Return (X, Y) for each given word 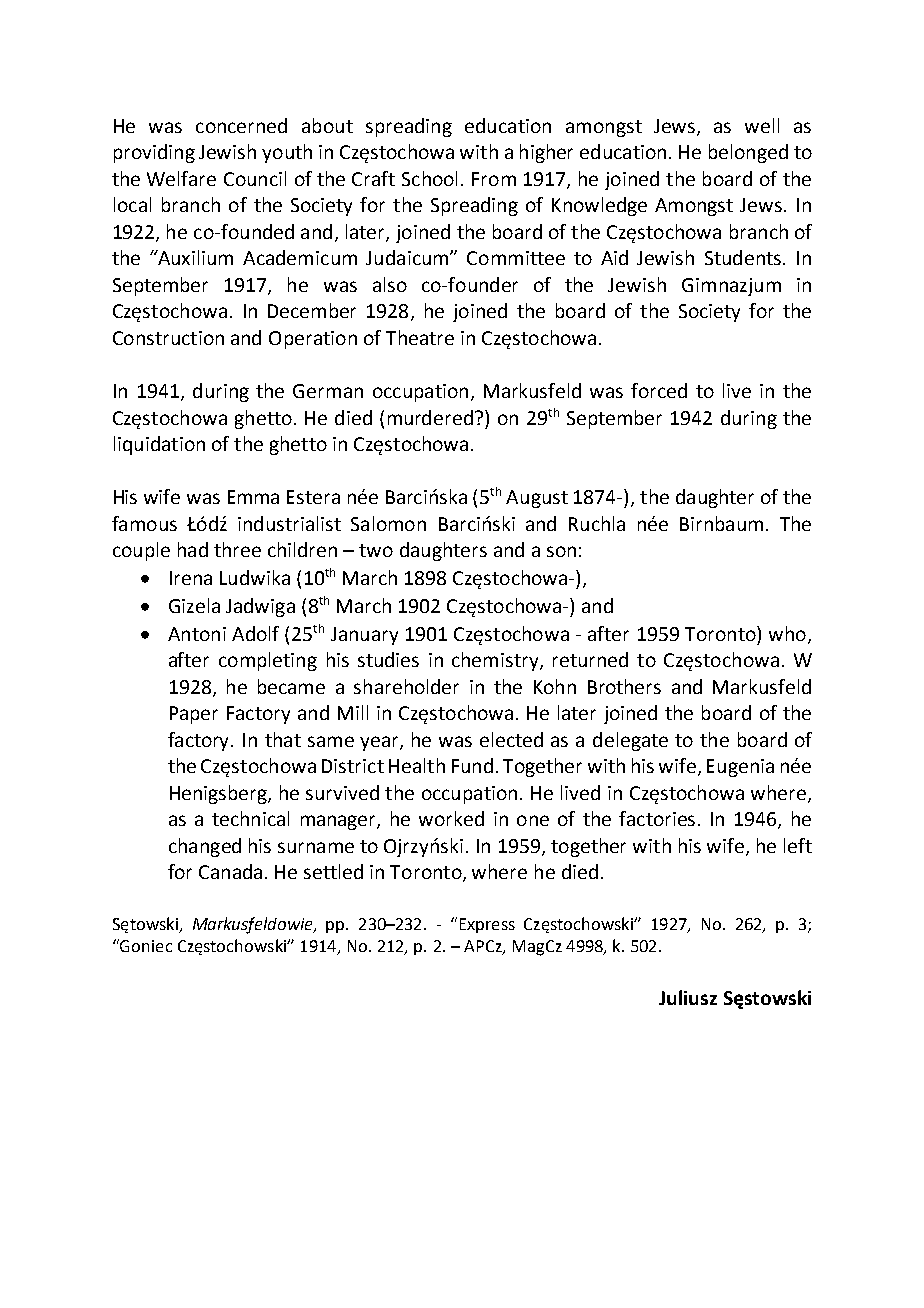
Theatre (420, 337)
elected (511, 739)
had (193, 549)
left (798, 845)
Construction (168, 338)
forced (659, 390)
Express (487, 925)
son (561, 551)
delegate (630, 741)
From (494, 179)
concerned (241, 125)
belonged (748, 153)
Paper (194, 715)
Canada (230, 871)
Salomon (388, 523)
